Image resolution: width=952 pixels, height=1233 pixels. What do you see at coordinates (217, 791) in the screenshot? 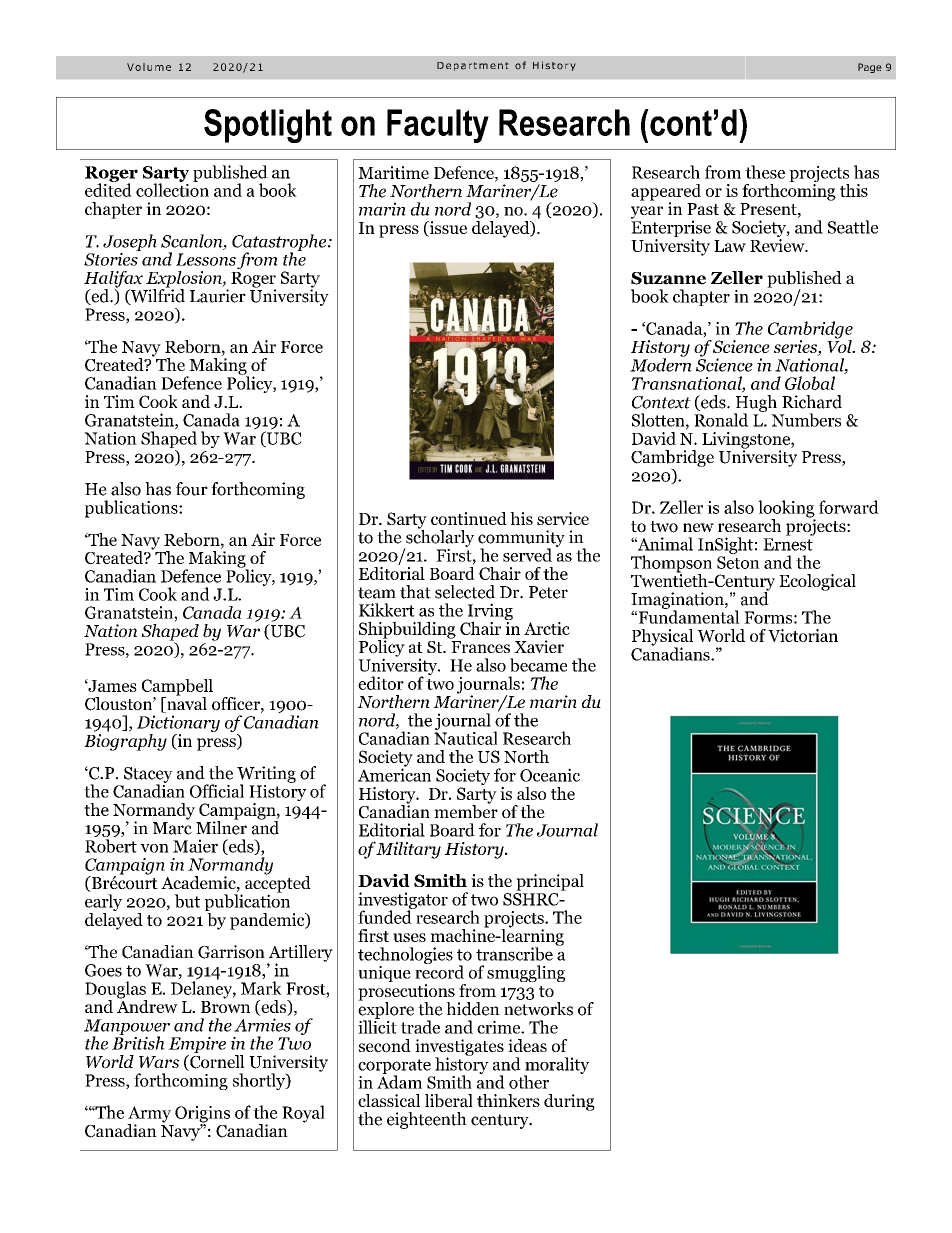
I see `Official` at bounding box center [217, 791].
